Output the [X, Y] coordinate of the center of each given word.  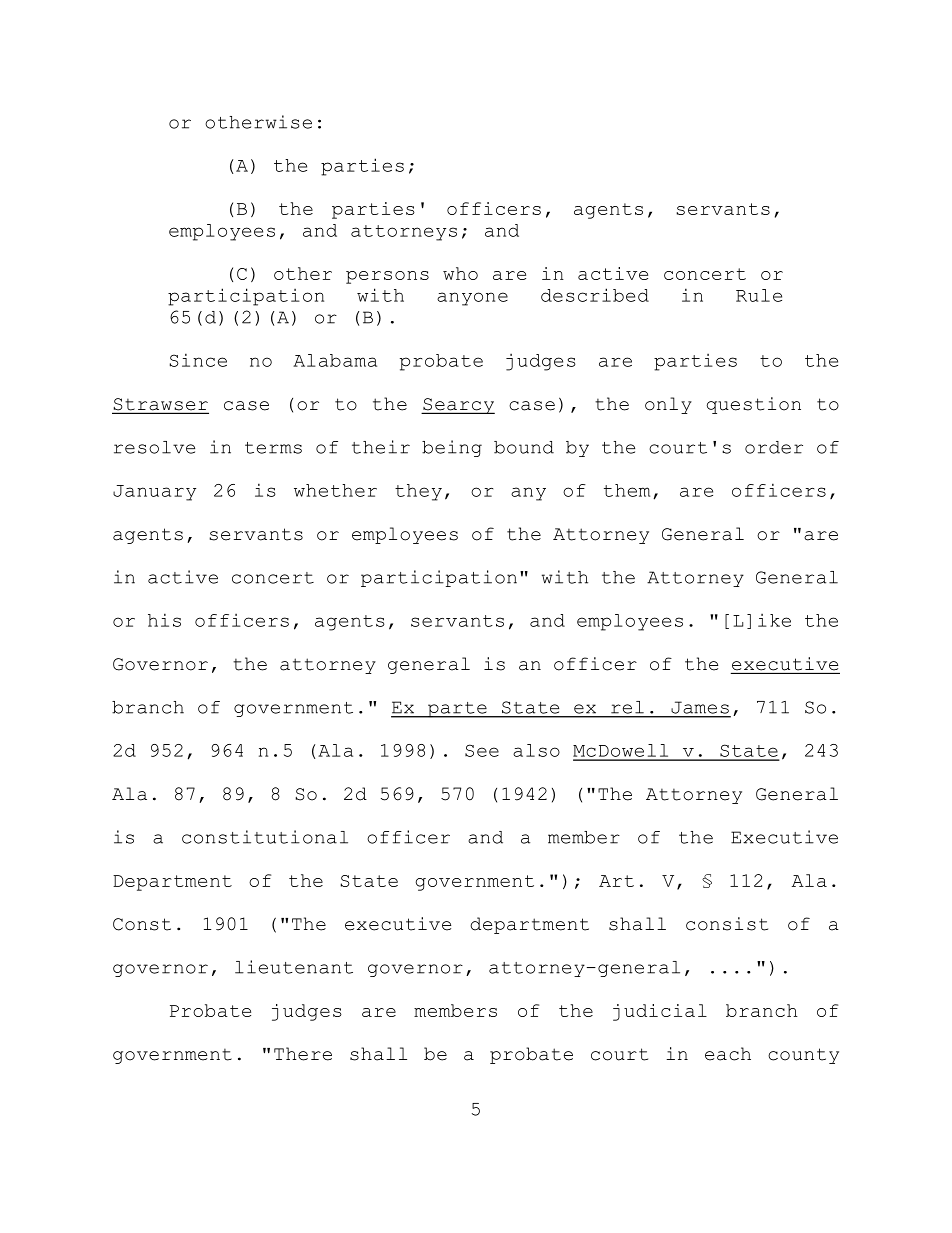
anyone [472, 299]
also [536, 750]
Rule [759, 295]
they [418, 492]
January [154, 493]
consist [727, 924]
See [482, 750]
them [627, 490]
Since [198, 360]
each [728, 1054]
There [303, 1054]
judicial [660, 1012]
